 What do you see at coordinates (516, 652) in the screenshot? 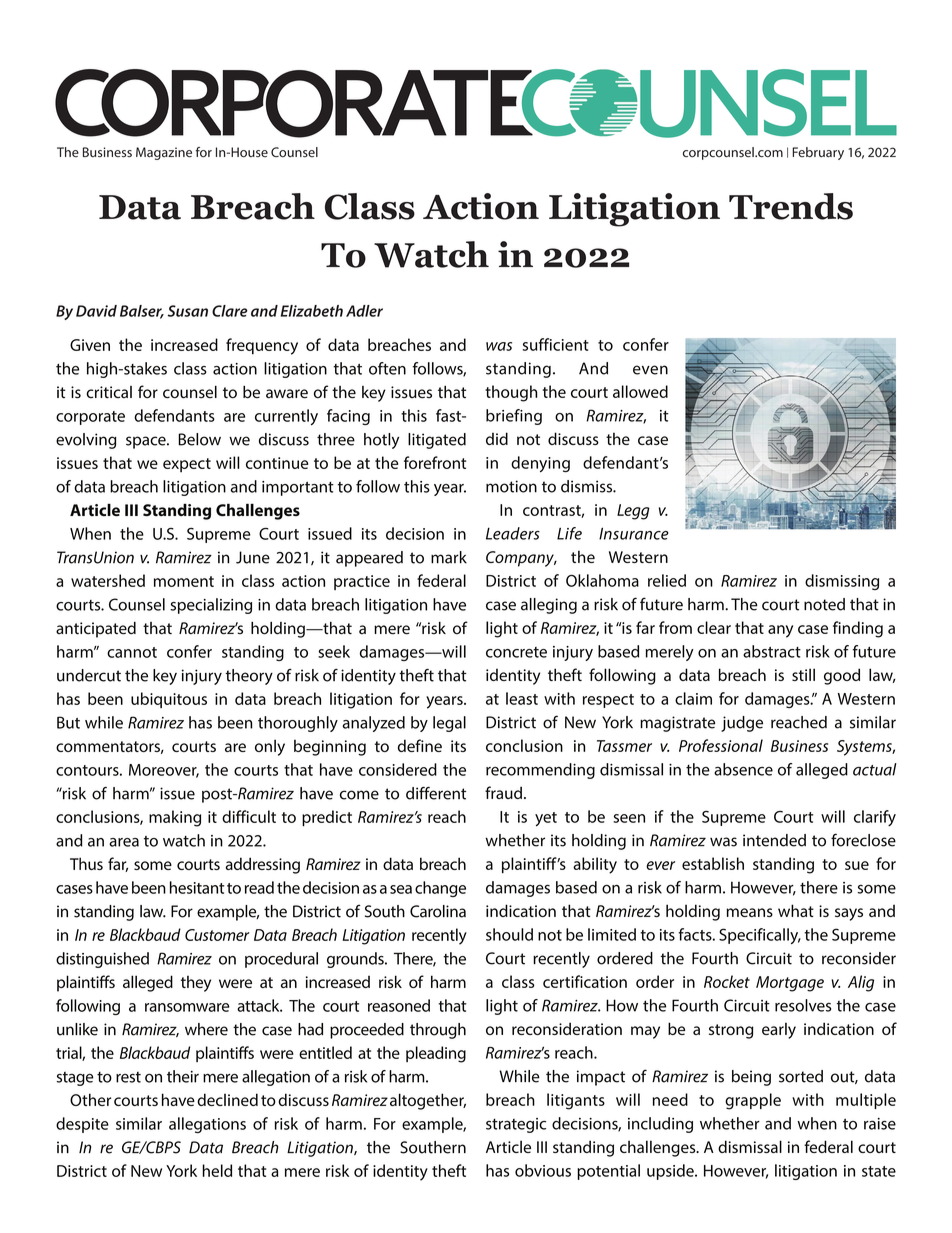
I see `concrete` at bounding box center [516, 652].
